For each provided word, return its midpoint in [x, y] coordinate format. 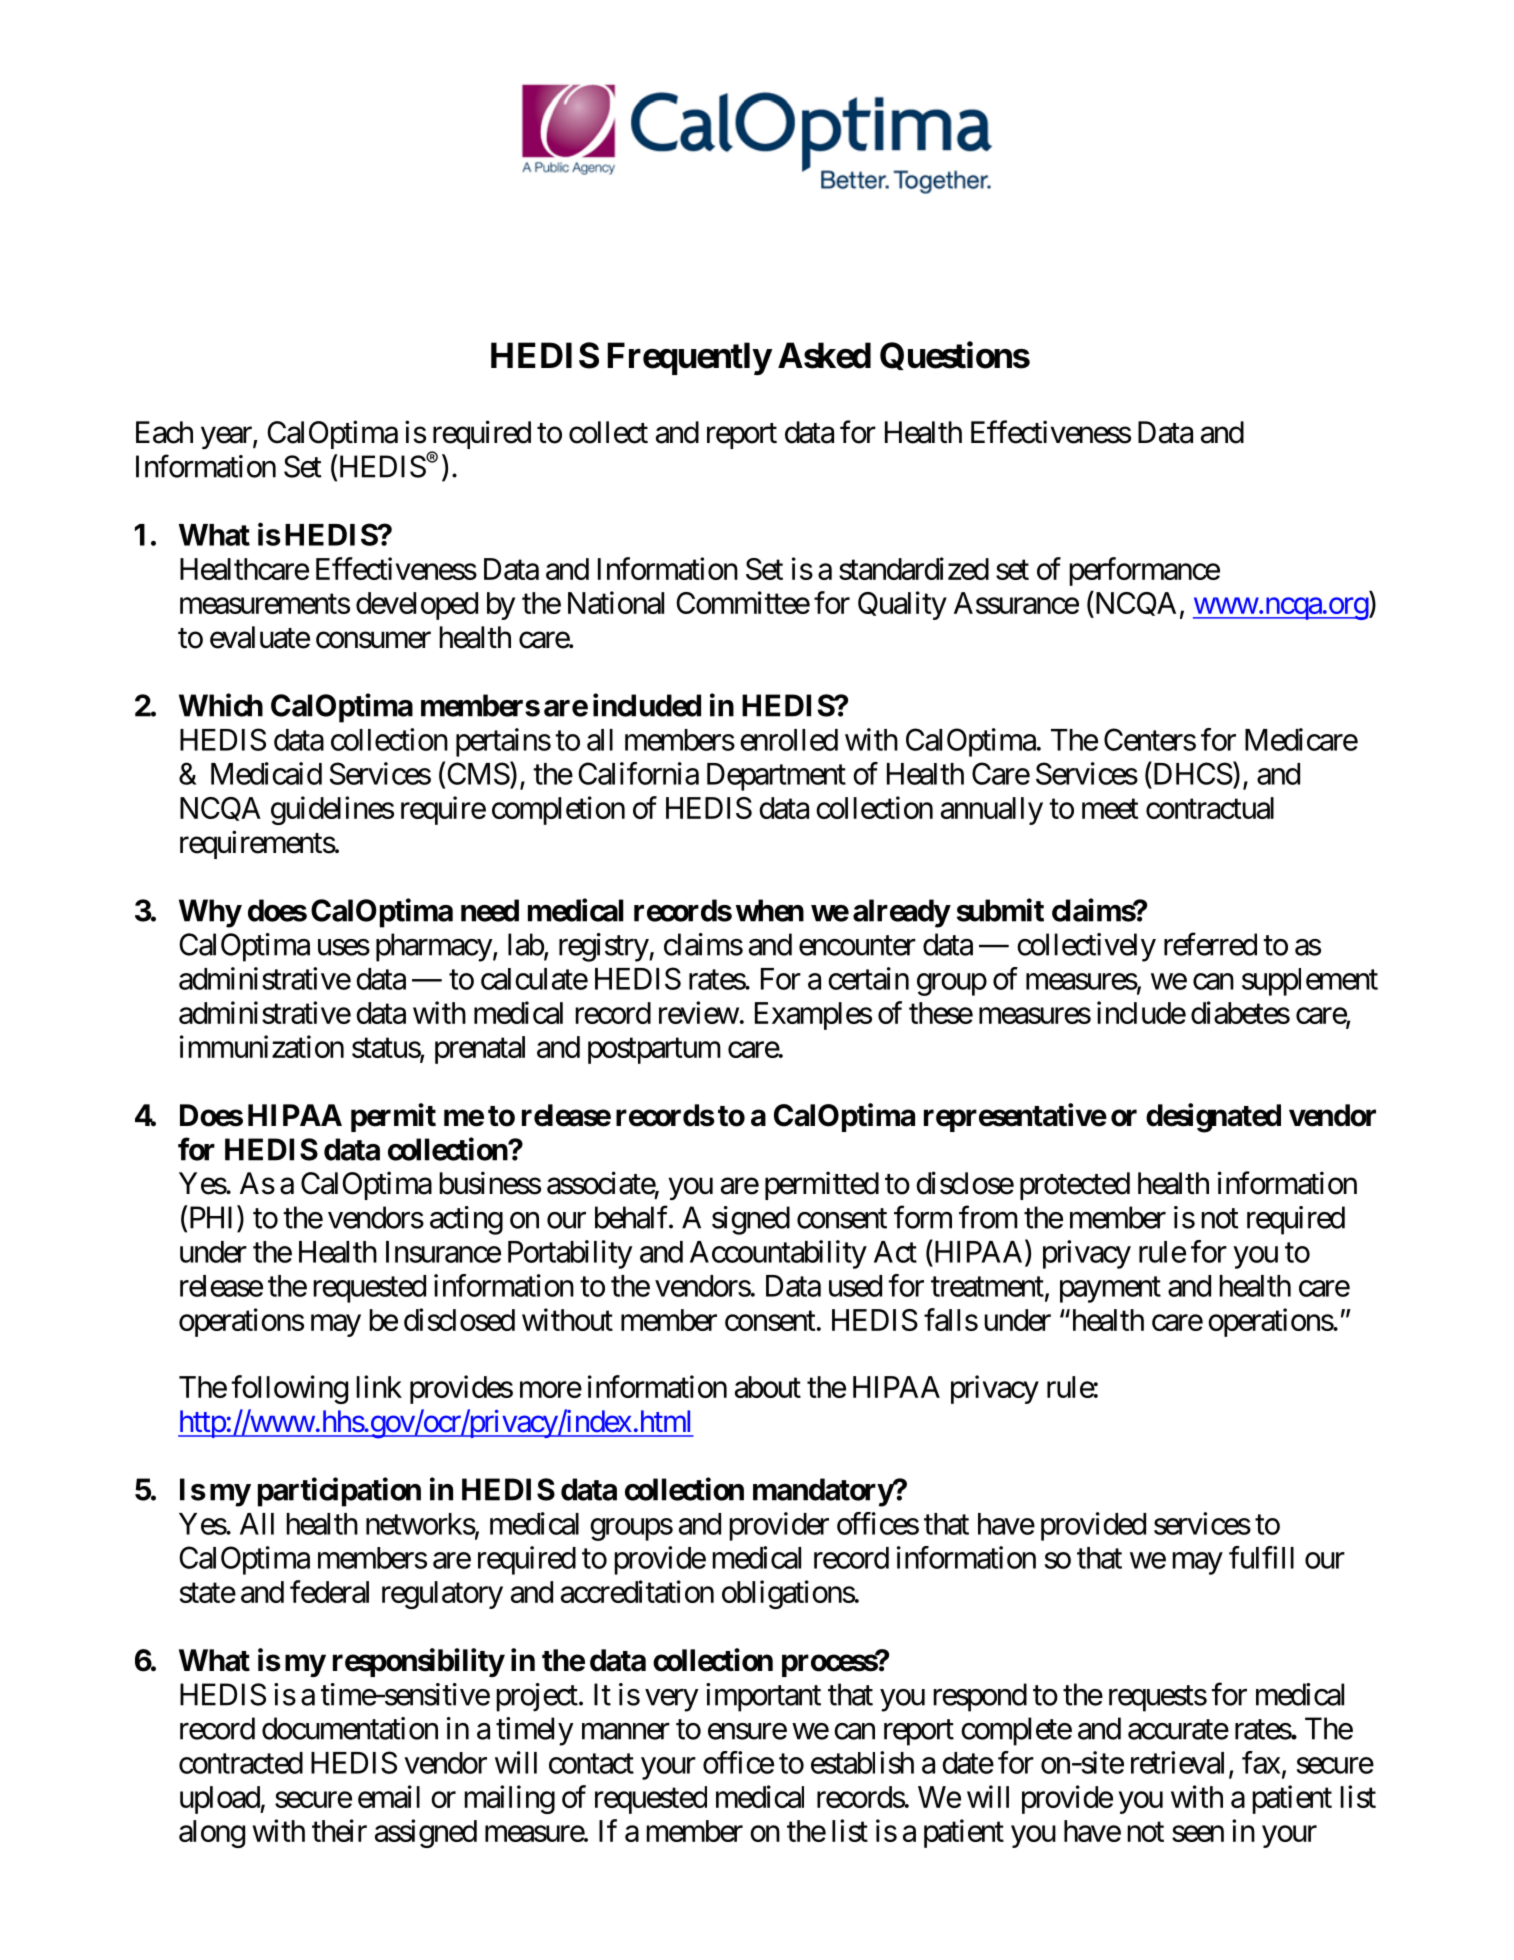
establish [862, 1762]
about [768, 1387]
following [289, 1389]
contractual [1210, 808]
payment [1110, 1290]
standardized [914, 568]
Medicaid [266, 773]
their [339, 1830]
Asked [824, 355]
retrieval [1177, 1762]
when [770, 910]
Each [164, 432]
